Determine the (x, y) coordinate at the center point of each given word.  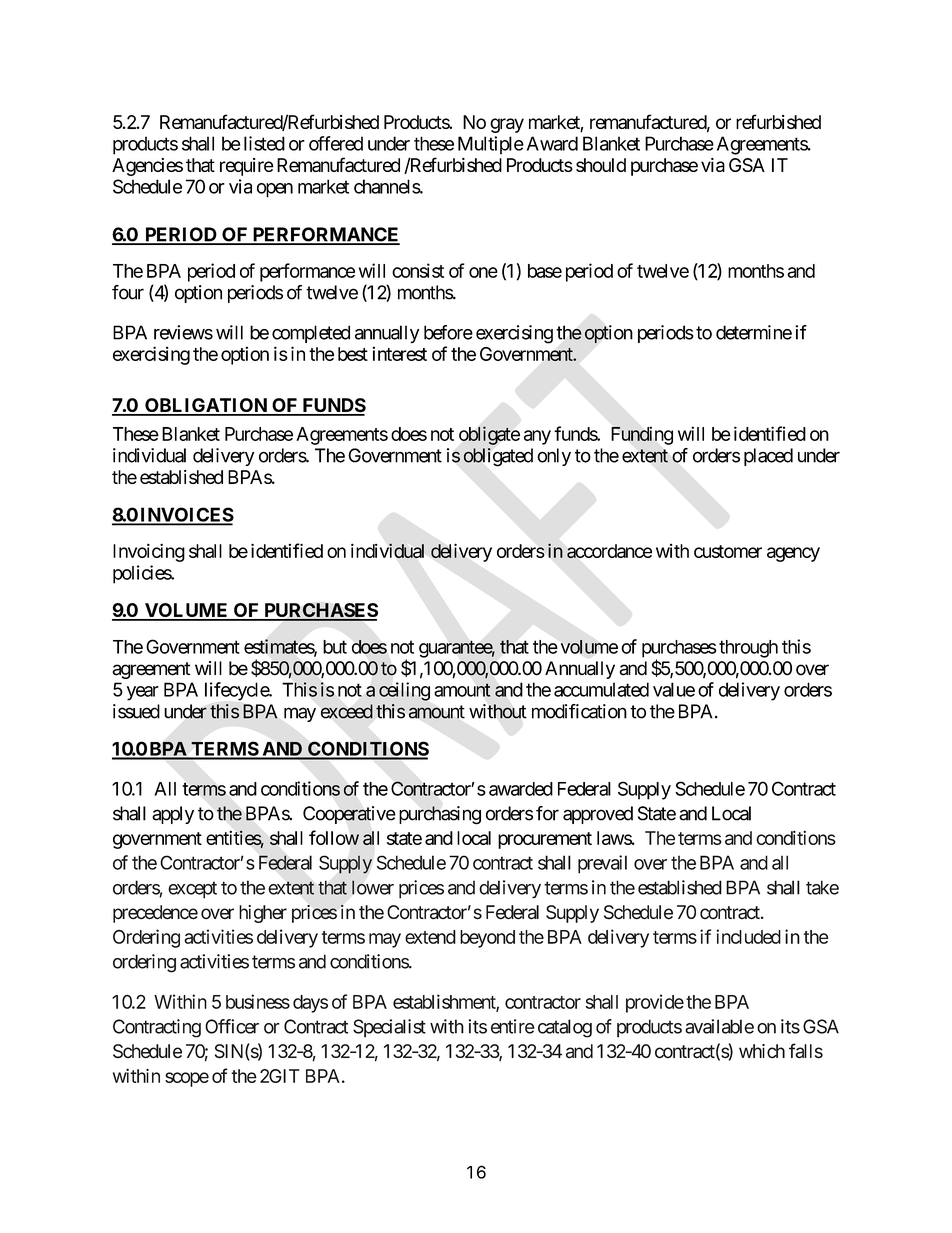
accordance (609, 551)
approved (598, 815)
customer (728, 551)
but (335, 647)
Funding (642, 435)
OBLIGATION (206, 406)
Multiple (491, 145)
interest (399, 353)
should (601, 165)
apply (173, 815)
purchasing (440, 815)
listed (264, 143)
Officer (232, 1026)
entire (512, 1026)
